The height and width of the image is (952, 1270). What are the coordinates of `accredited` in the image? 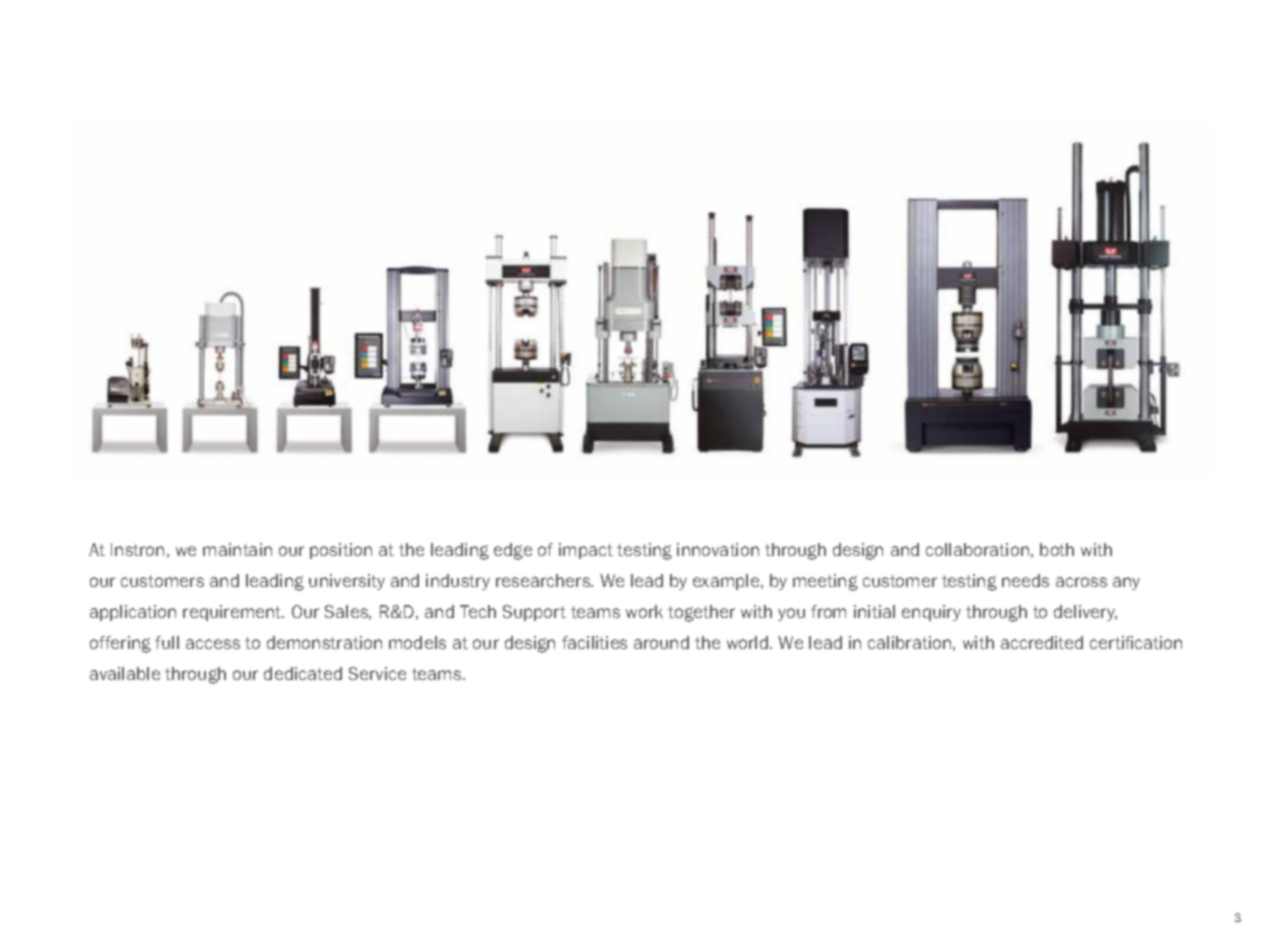 It's located at (1042, 642).
